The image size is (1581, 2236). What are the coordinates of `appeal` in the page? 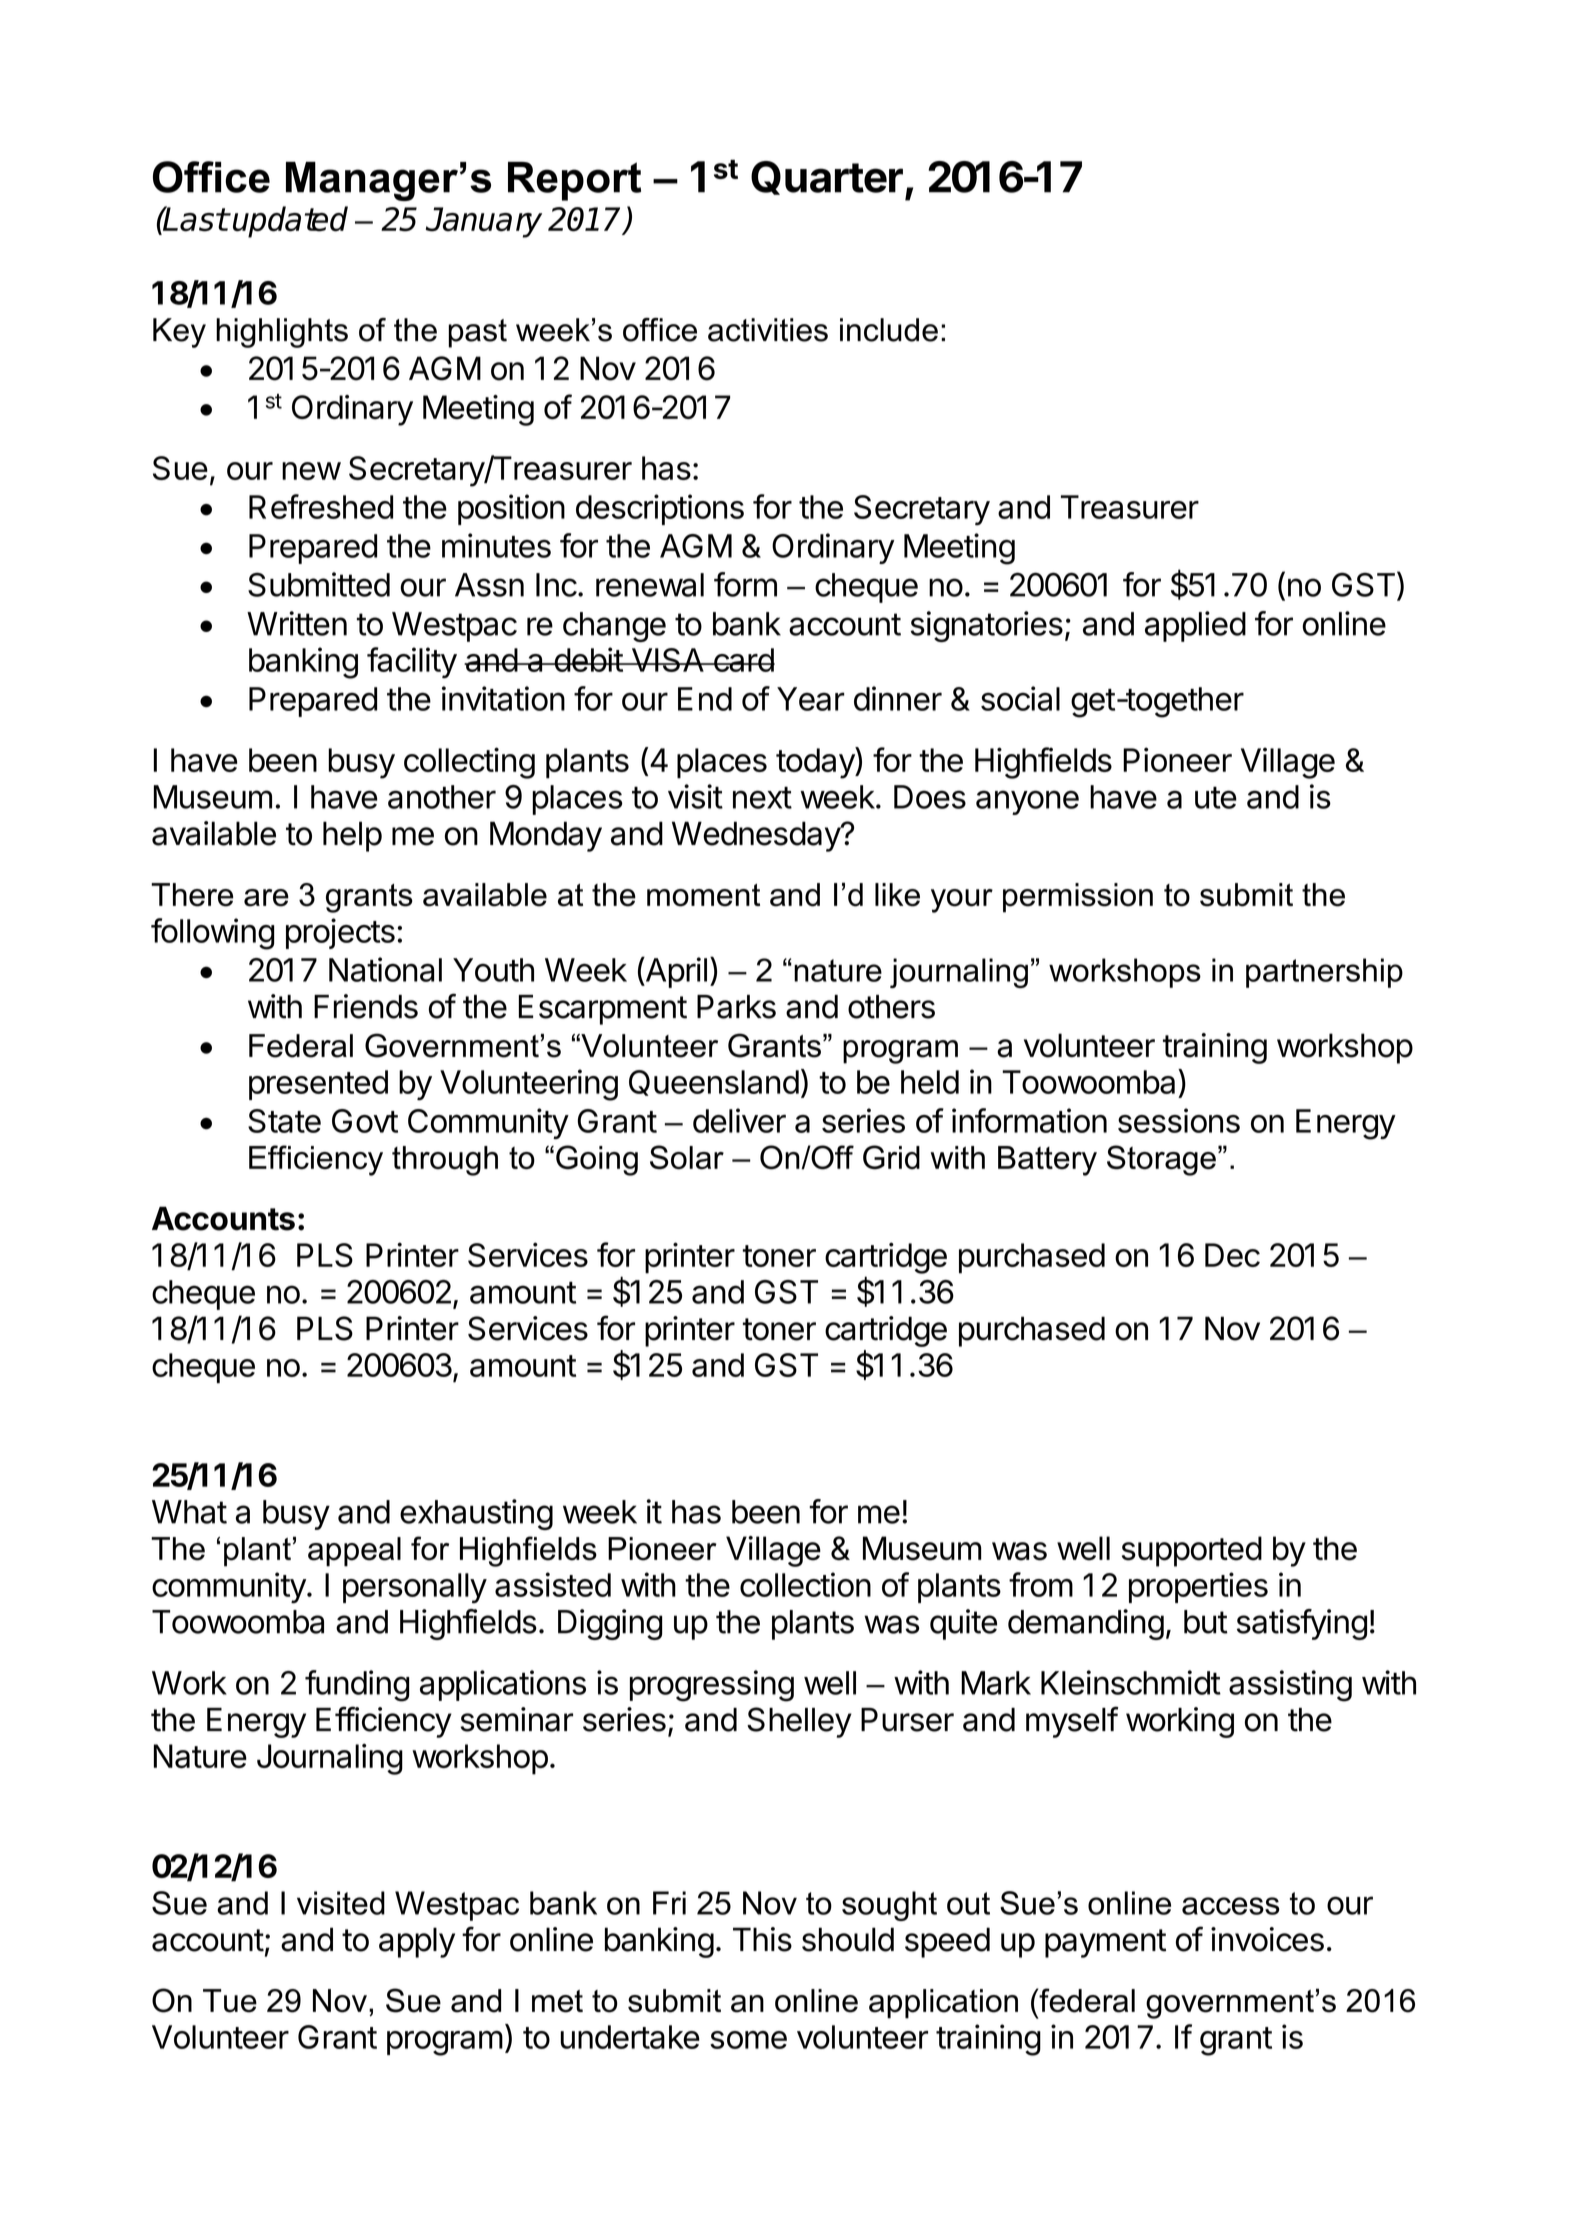 It's located at (354, 1552).
